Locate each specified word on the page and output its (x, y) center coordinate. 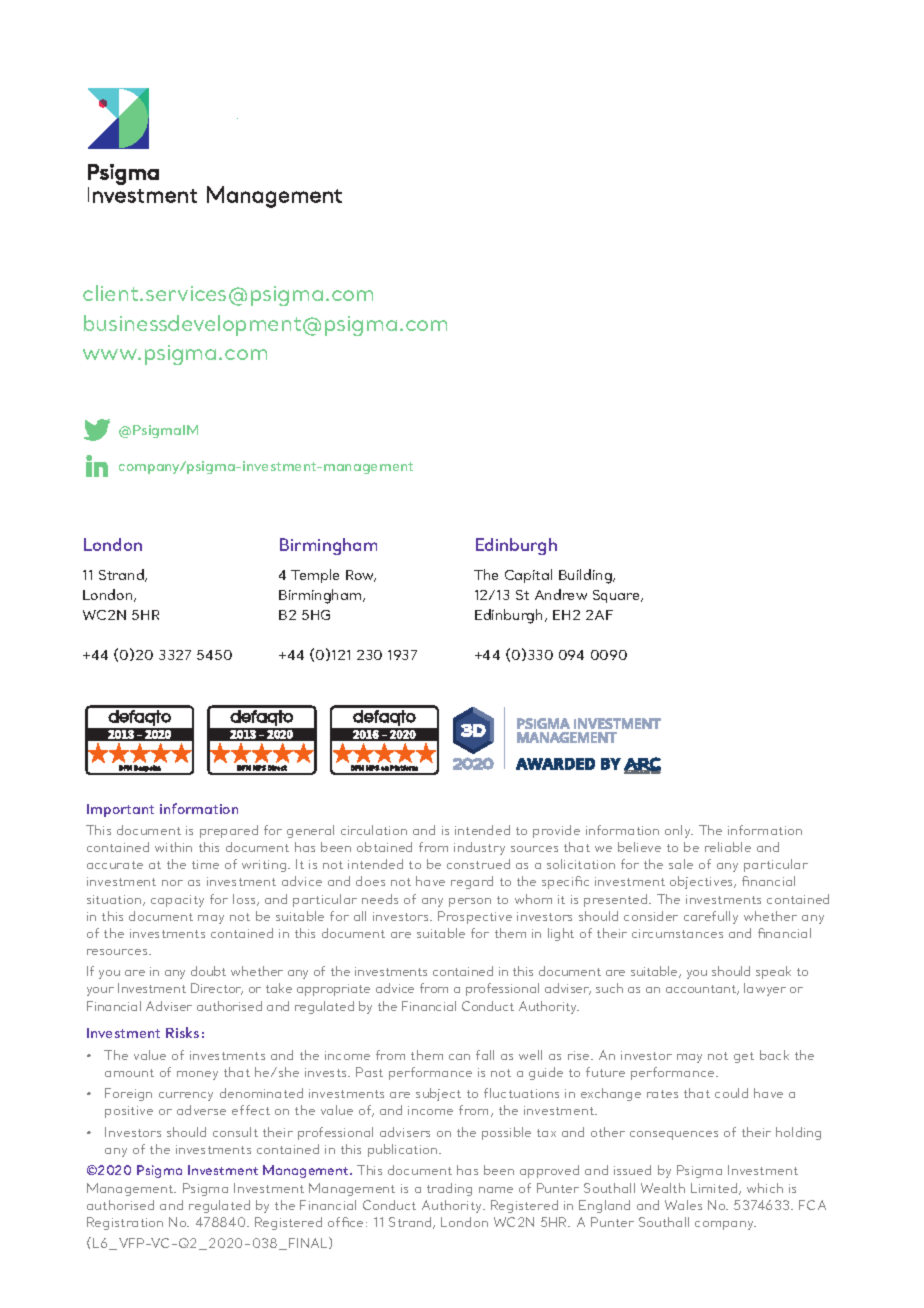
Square (617, 596)
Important (120, 810)
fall (485, 1055)
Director (217, 989)
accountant (702, 990)
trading (449, 1189)
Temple (315, 576)
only (679, 831)
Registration (125, 1223)
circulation (374, 830)
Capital (528, 576)
